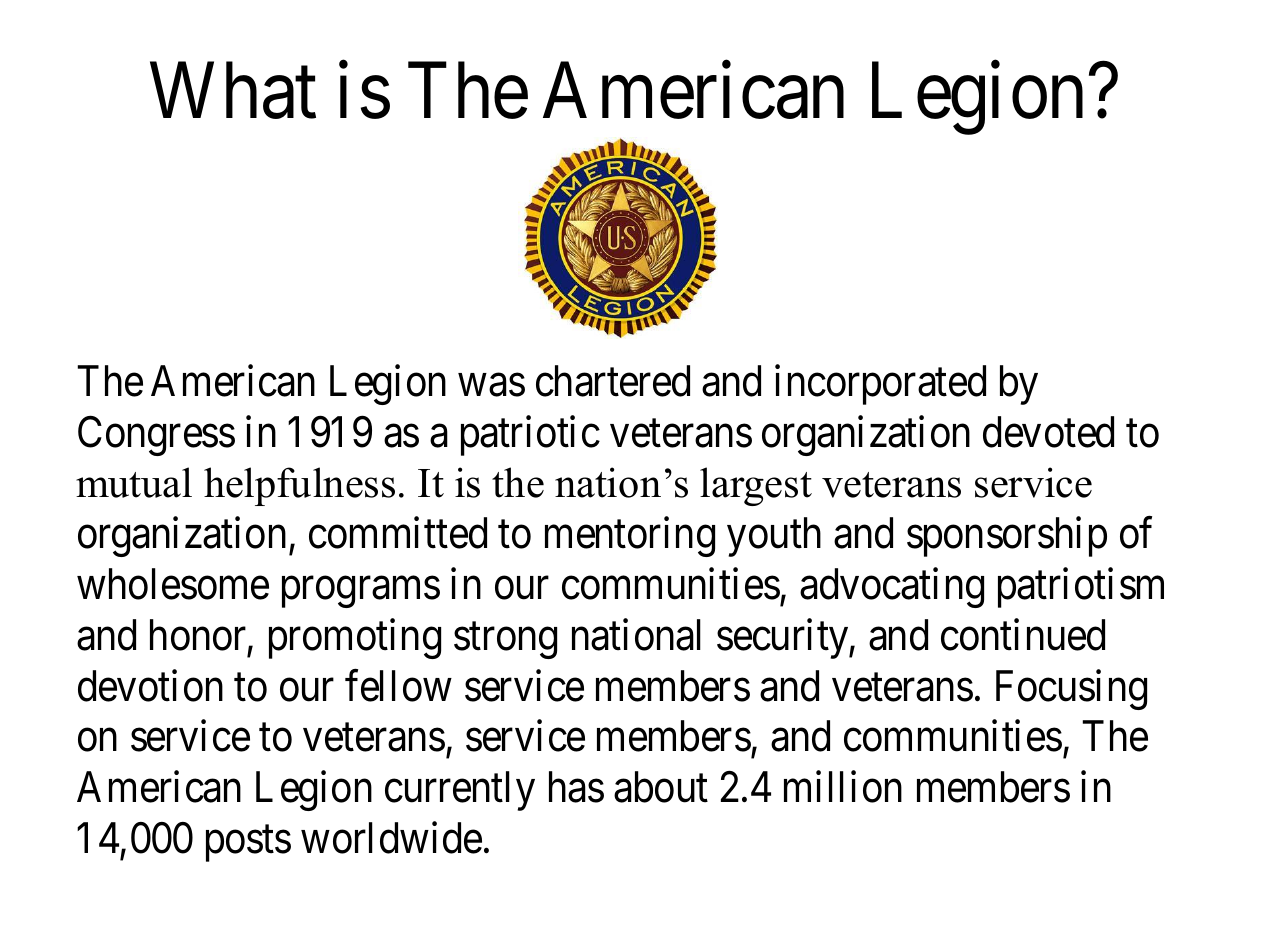 This screenshot has height=952, width=1270. What do you see at coordinates (299, 486) in the screenshot?
I see `helpfulness` at bounding box center [299, 486].
